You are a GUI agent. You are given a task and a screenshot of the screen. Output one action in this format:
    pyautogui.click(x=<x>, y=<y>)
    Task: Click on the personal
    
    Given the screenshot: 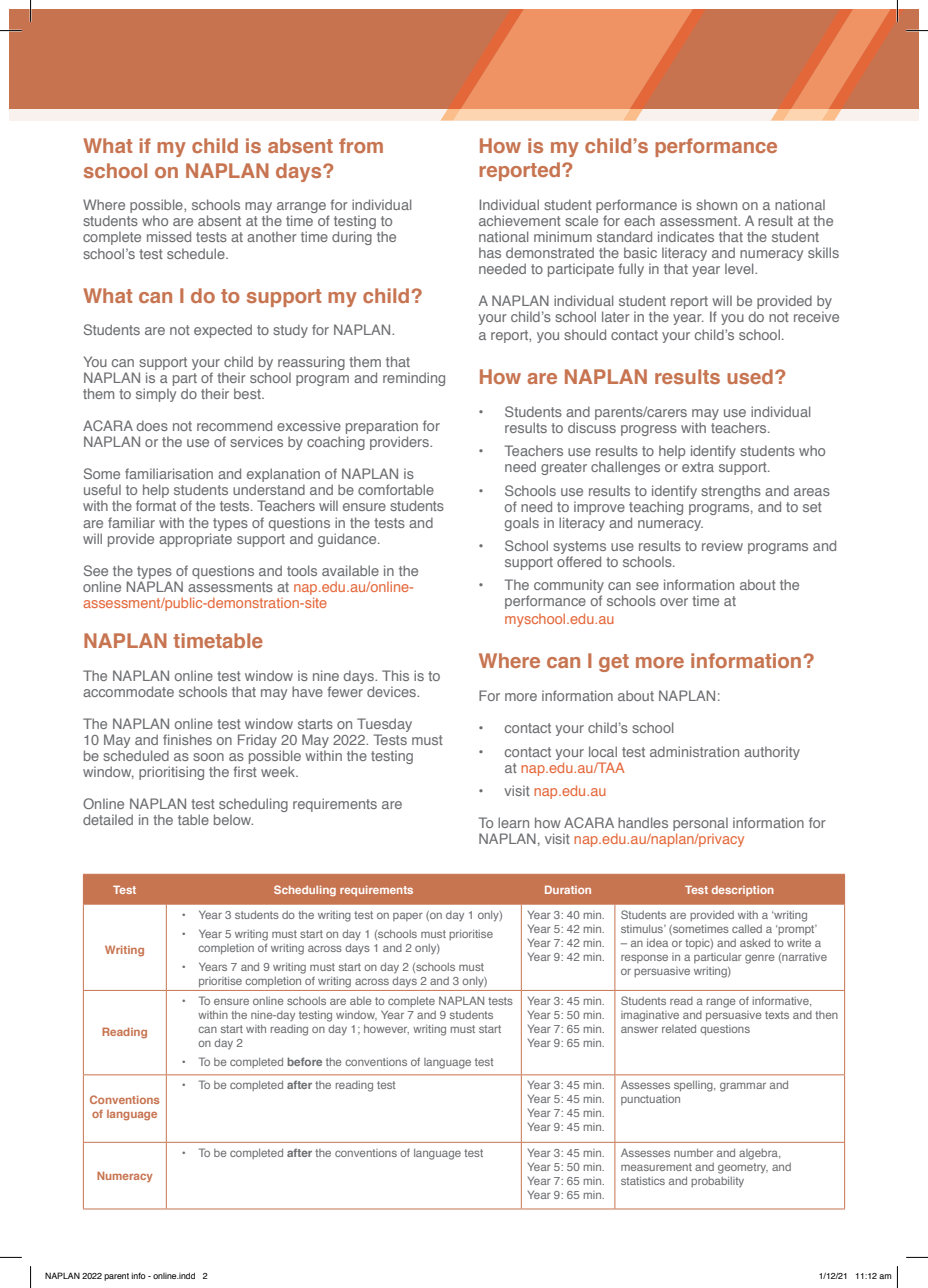 What is the action you would take?
    pyautogui.click(x=700, y=824)
